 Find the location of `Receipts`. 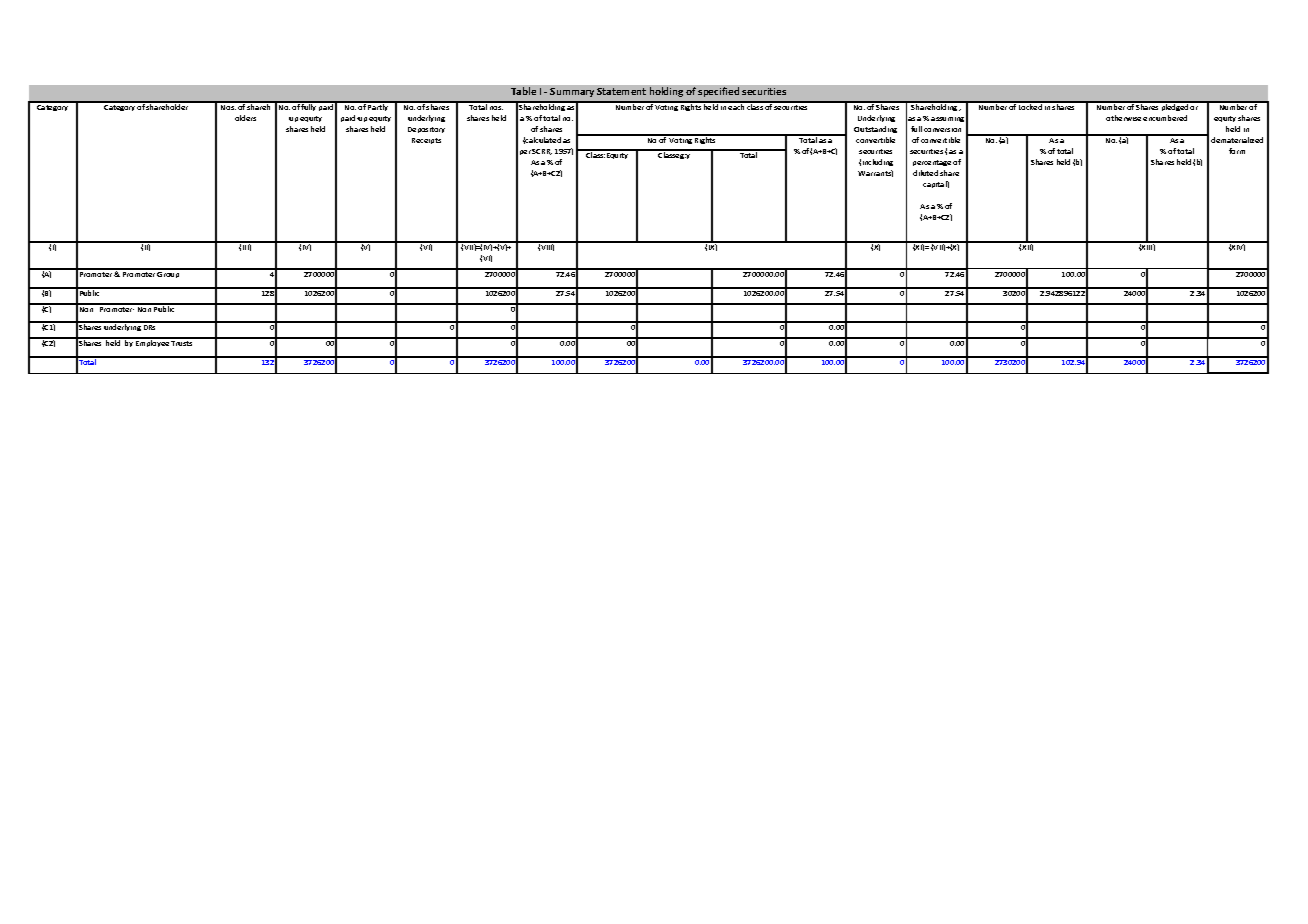

Receipts is located at coordinates (426, 141).
